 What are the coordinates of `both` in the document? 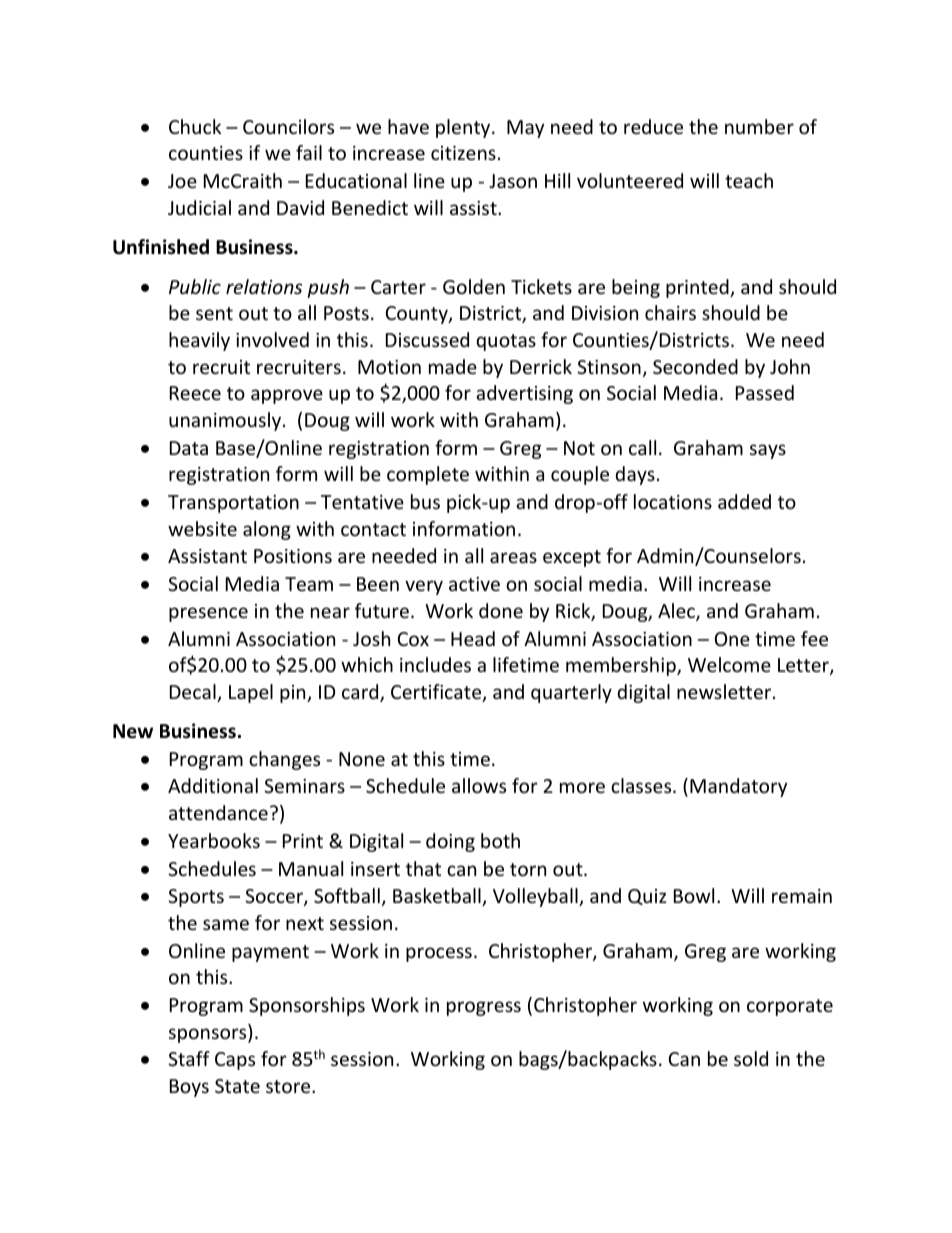 It's located at (500, 840).
